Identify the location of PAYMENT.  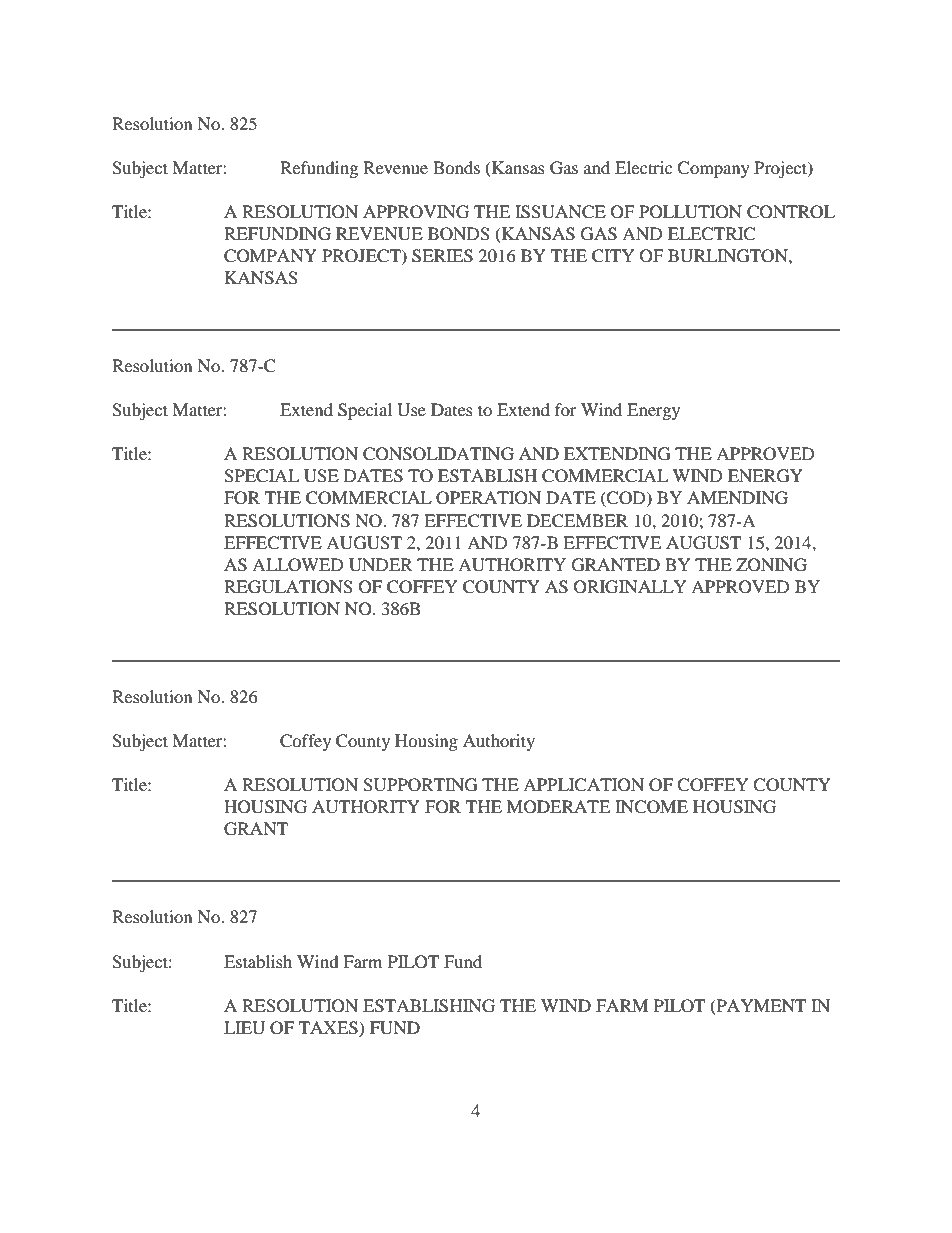
(760, 1006).
